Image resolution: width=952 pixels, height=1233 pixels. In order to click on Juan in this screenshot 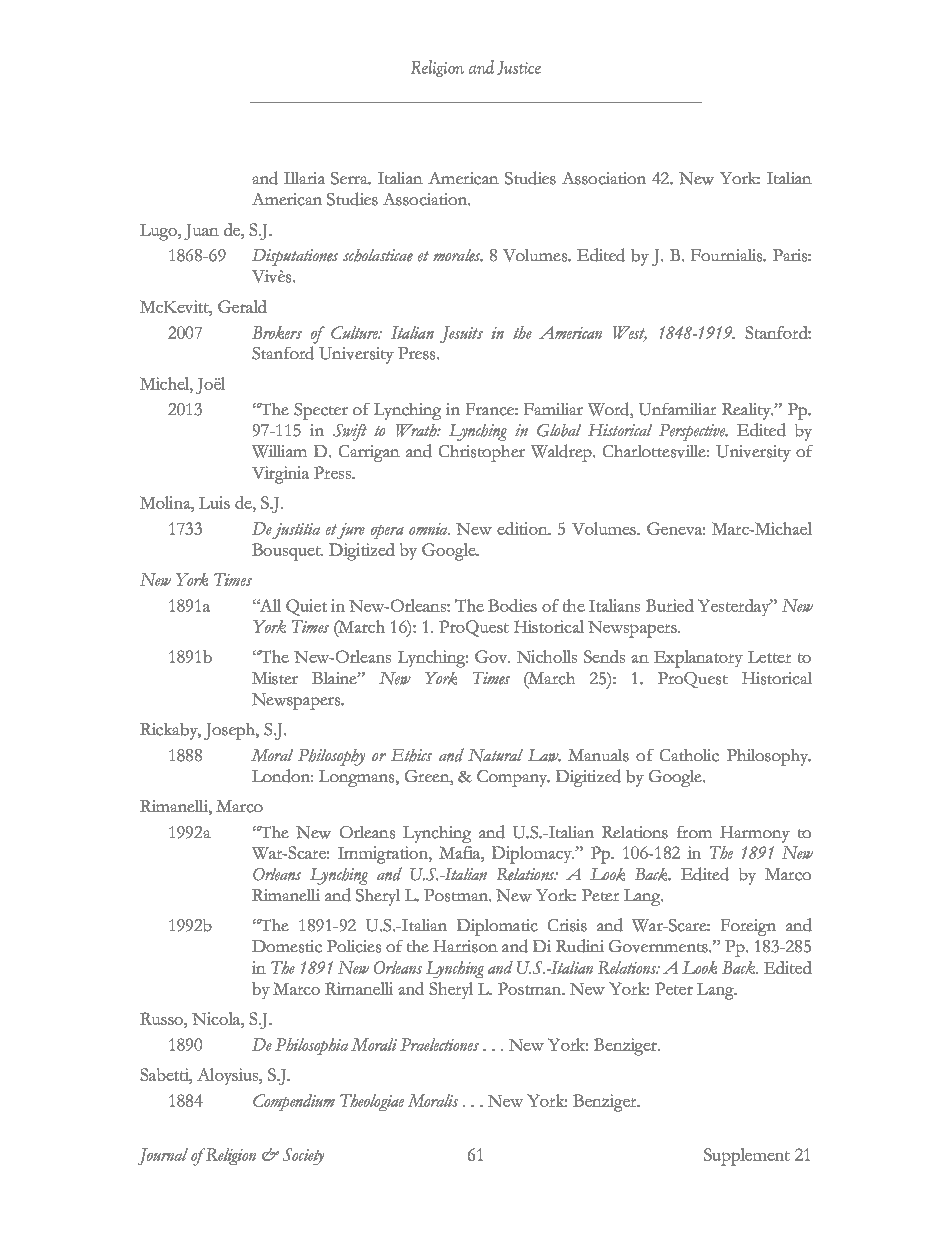, I will do `click(201, 232)`.
